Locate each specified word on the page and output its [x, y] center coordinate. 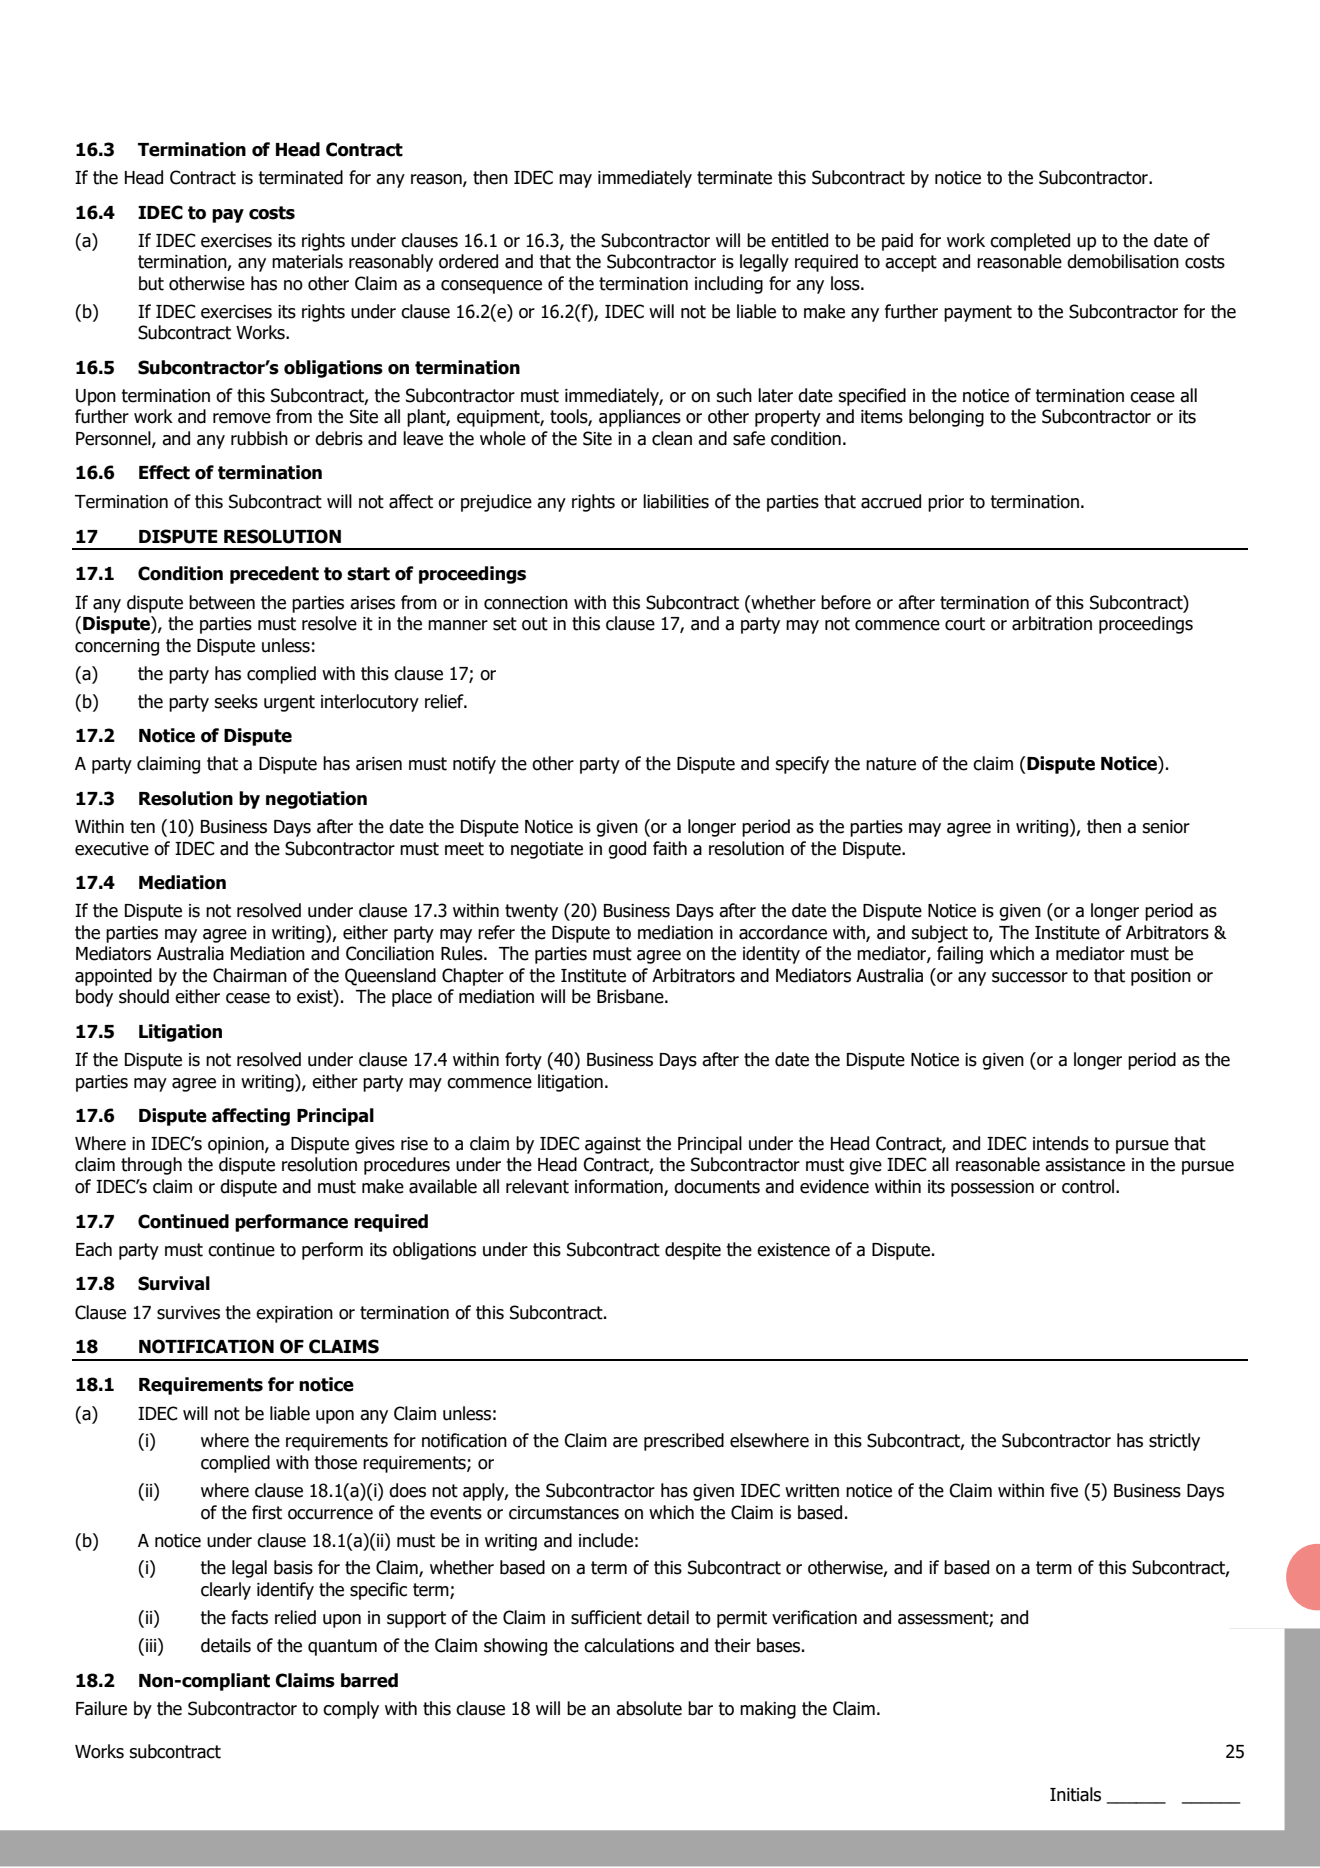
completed [1030, 242]
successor [1030, 977]
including [729, 285]
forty [523, 1061]
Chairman [250, 975]
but [151, 283]
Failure [101, 1708]
